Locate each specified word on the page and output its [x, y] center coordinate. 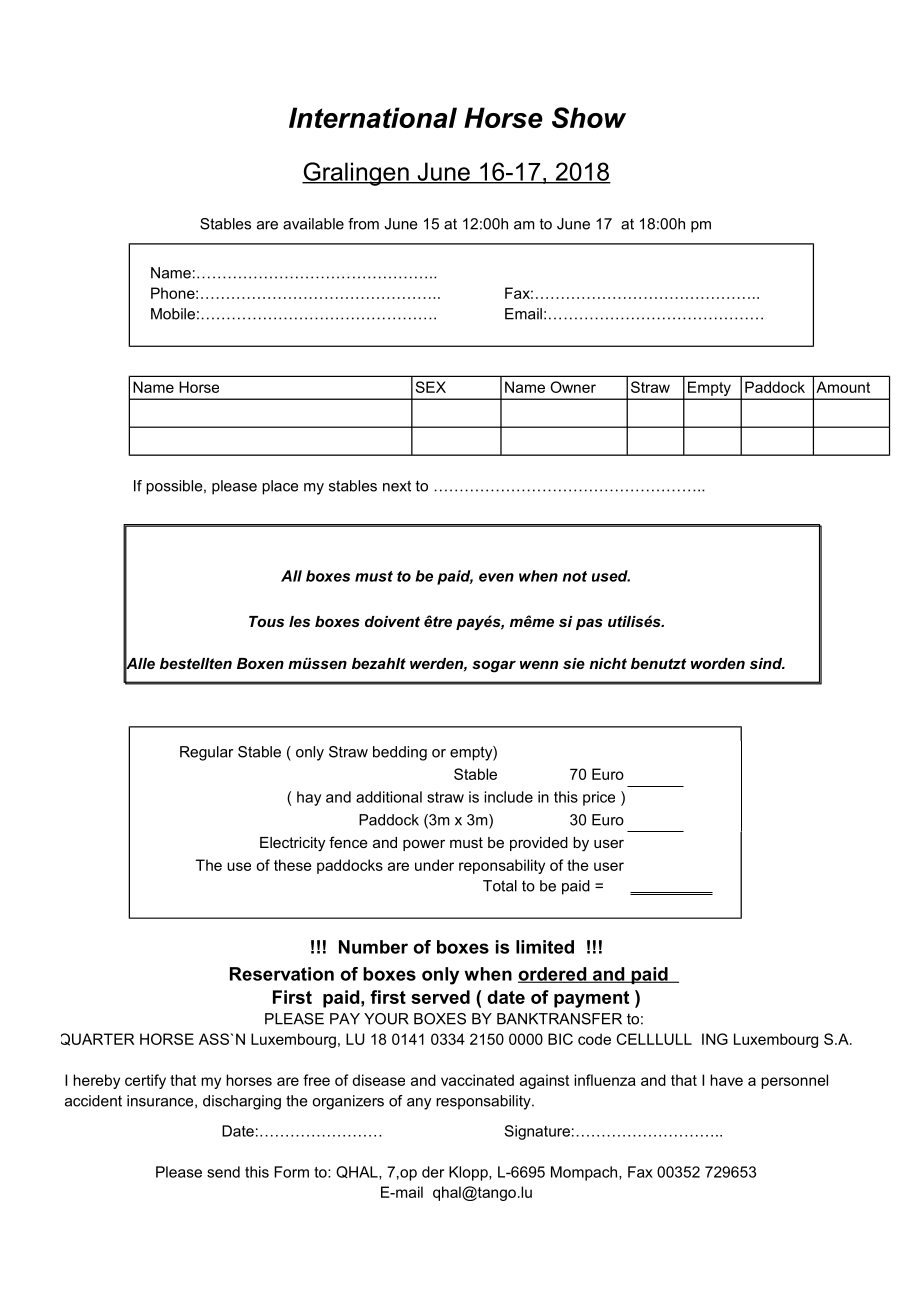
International [373, 117]
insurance [161, 1101]
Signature [537, 1132]
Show [589, 117]
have [726, 1080]
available [313, 224]
